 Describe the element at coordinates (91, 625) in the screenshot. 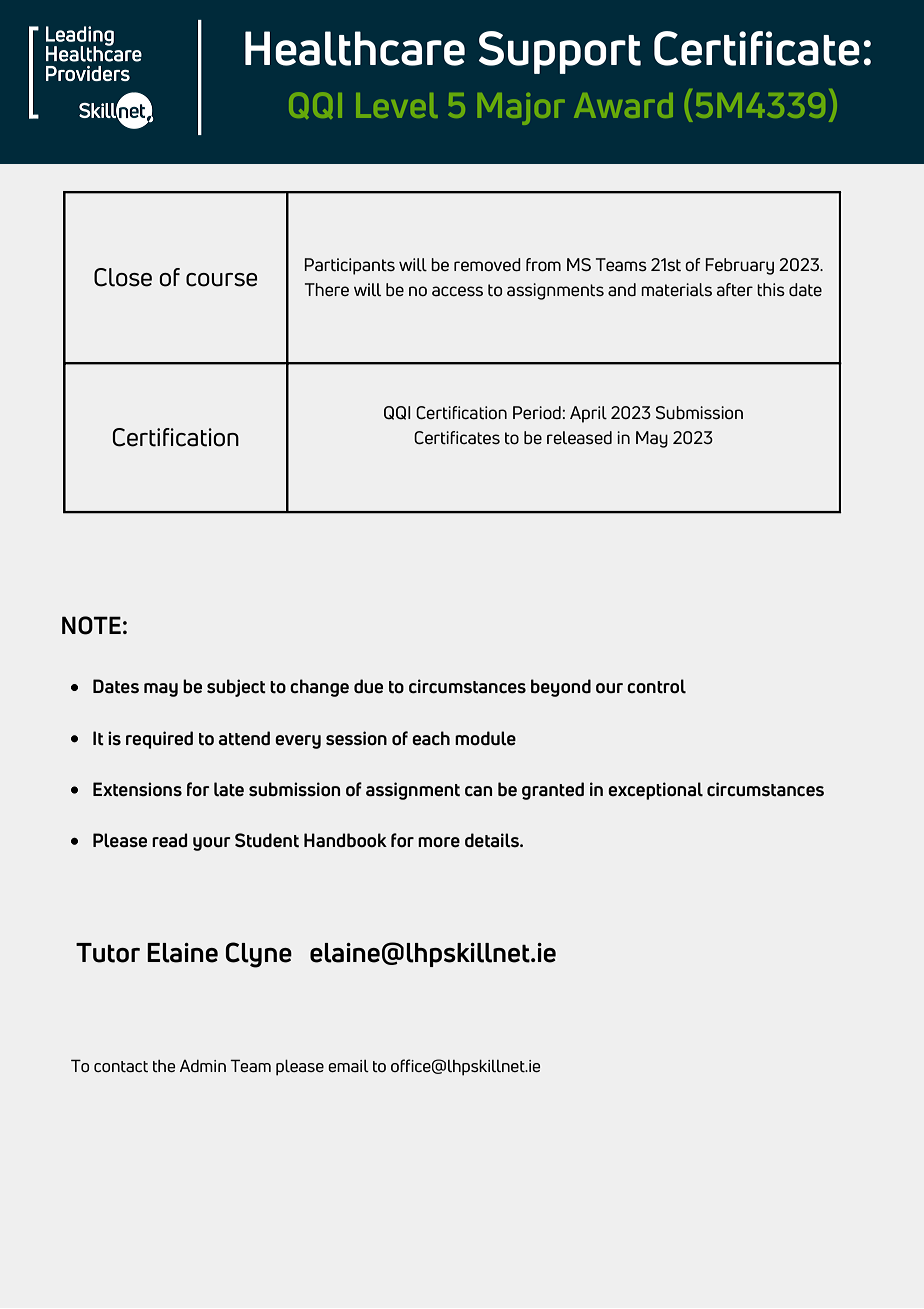

I see `NOTE` at that location.
